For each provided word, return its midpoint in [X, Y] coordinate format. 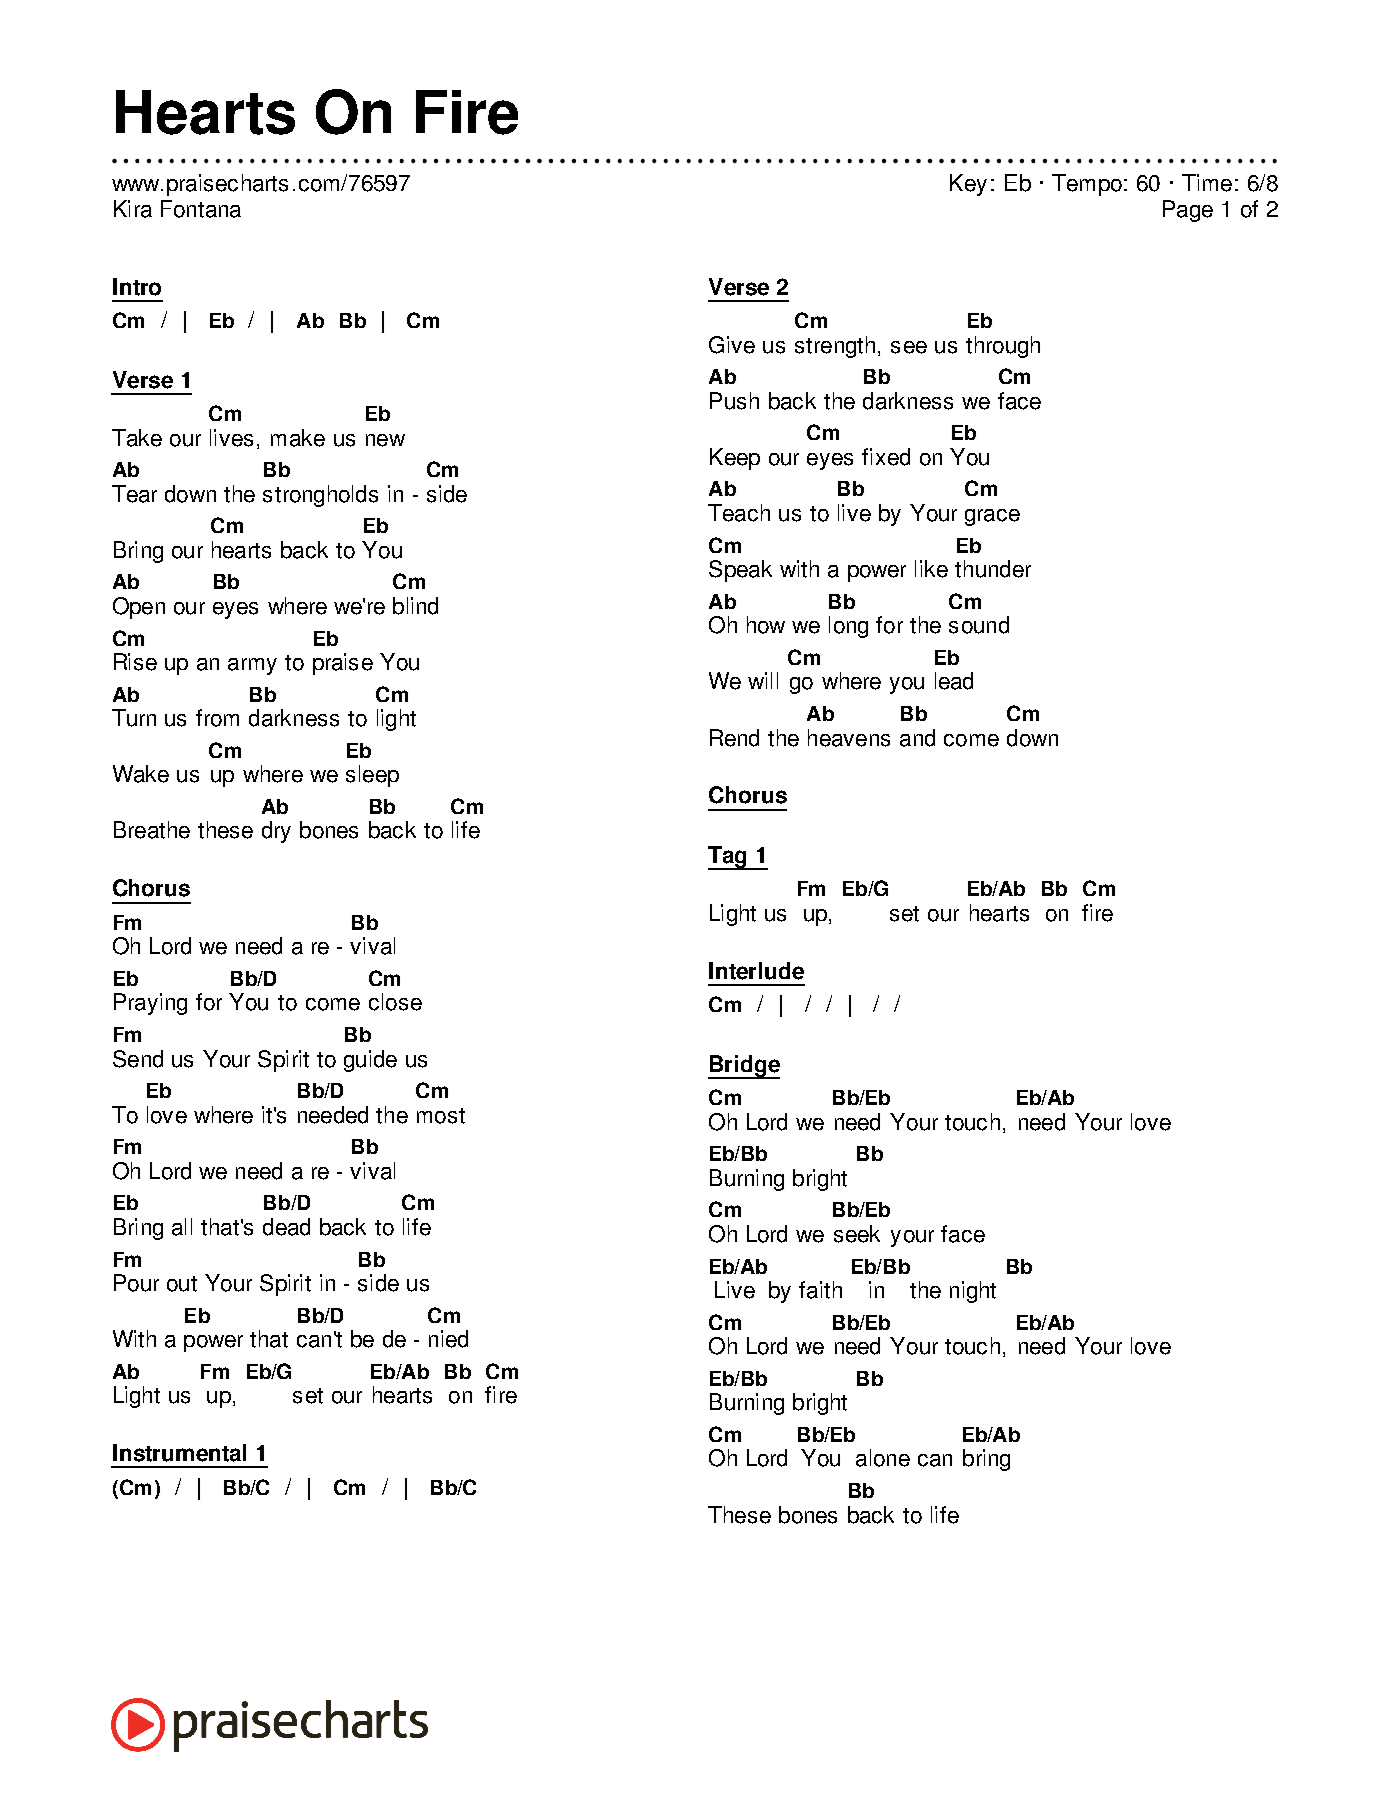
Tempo [1087, 185]
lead [954, 681]
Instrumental [179, 1453]
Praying [150, 1004]
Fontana [201, 209]
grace [992, 517]
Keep [735, 459]
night [973, 1292]
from [217, 718]
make [298, 438]
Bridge [744, 1067]
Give [732, 345]
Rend [734, 738]
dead [286, 1227]
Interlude [756, 971]
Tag [728, 858]
